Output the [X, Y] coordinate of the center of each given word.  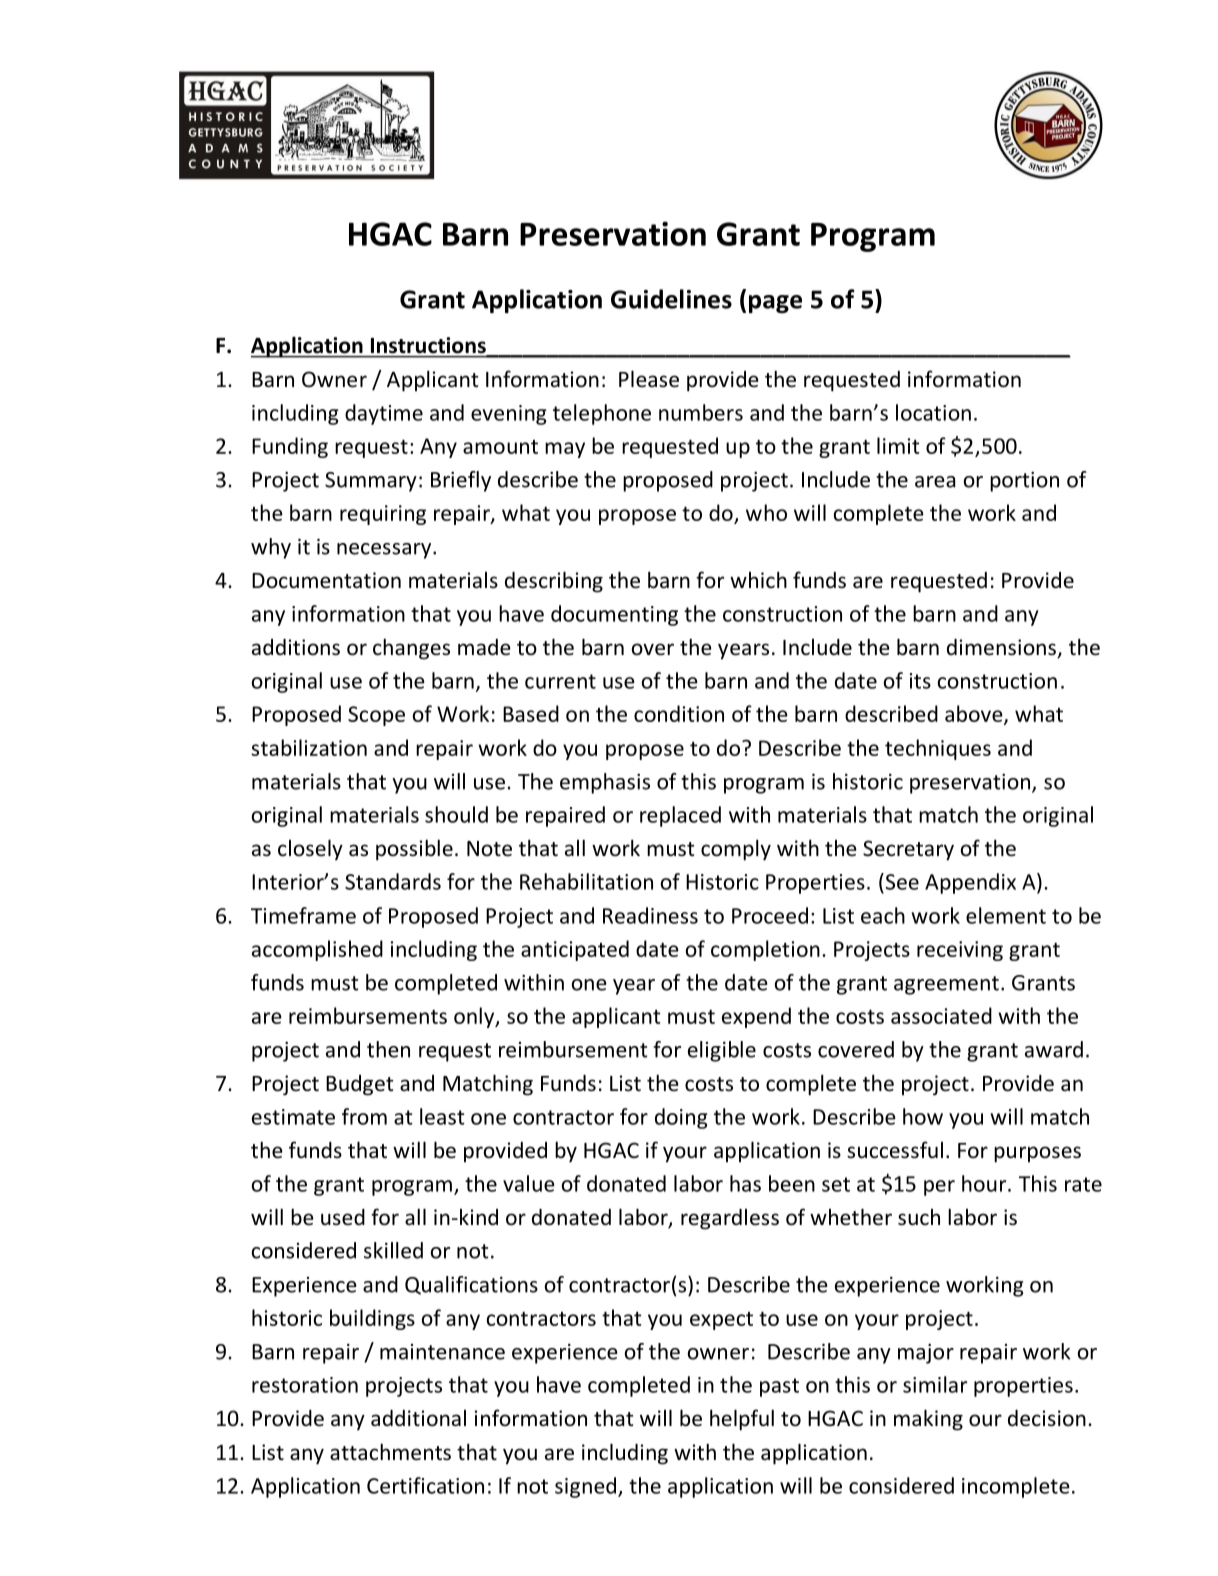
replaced [680, 816]
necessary [385, 551]
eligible [722, 1051]
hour [985, 1183]
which [758, 579]
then [388, 1049]
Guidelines [671, 299]
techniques [938, 749]
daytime [384, 414]
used [343, 1217]
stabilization [309, 747]
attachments [390, 1452]
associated [941, 1015]
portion [1024, 482]
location [933, 412]
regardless [730, 1219]
